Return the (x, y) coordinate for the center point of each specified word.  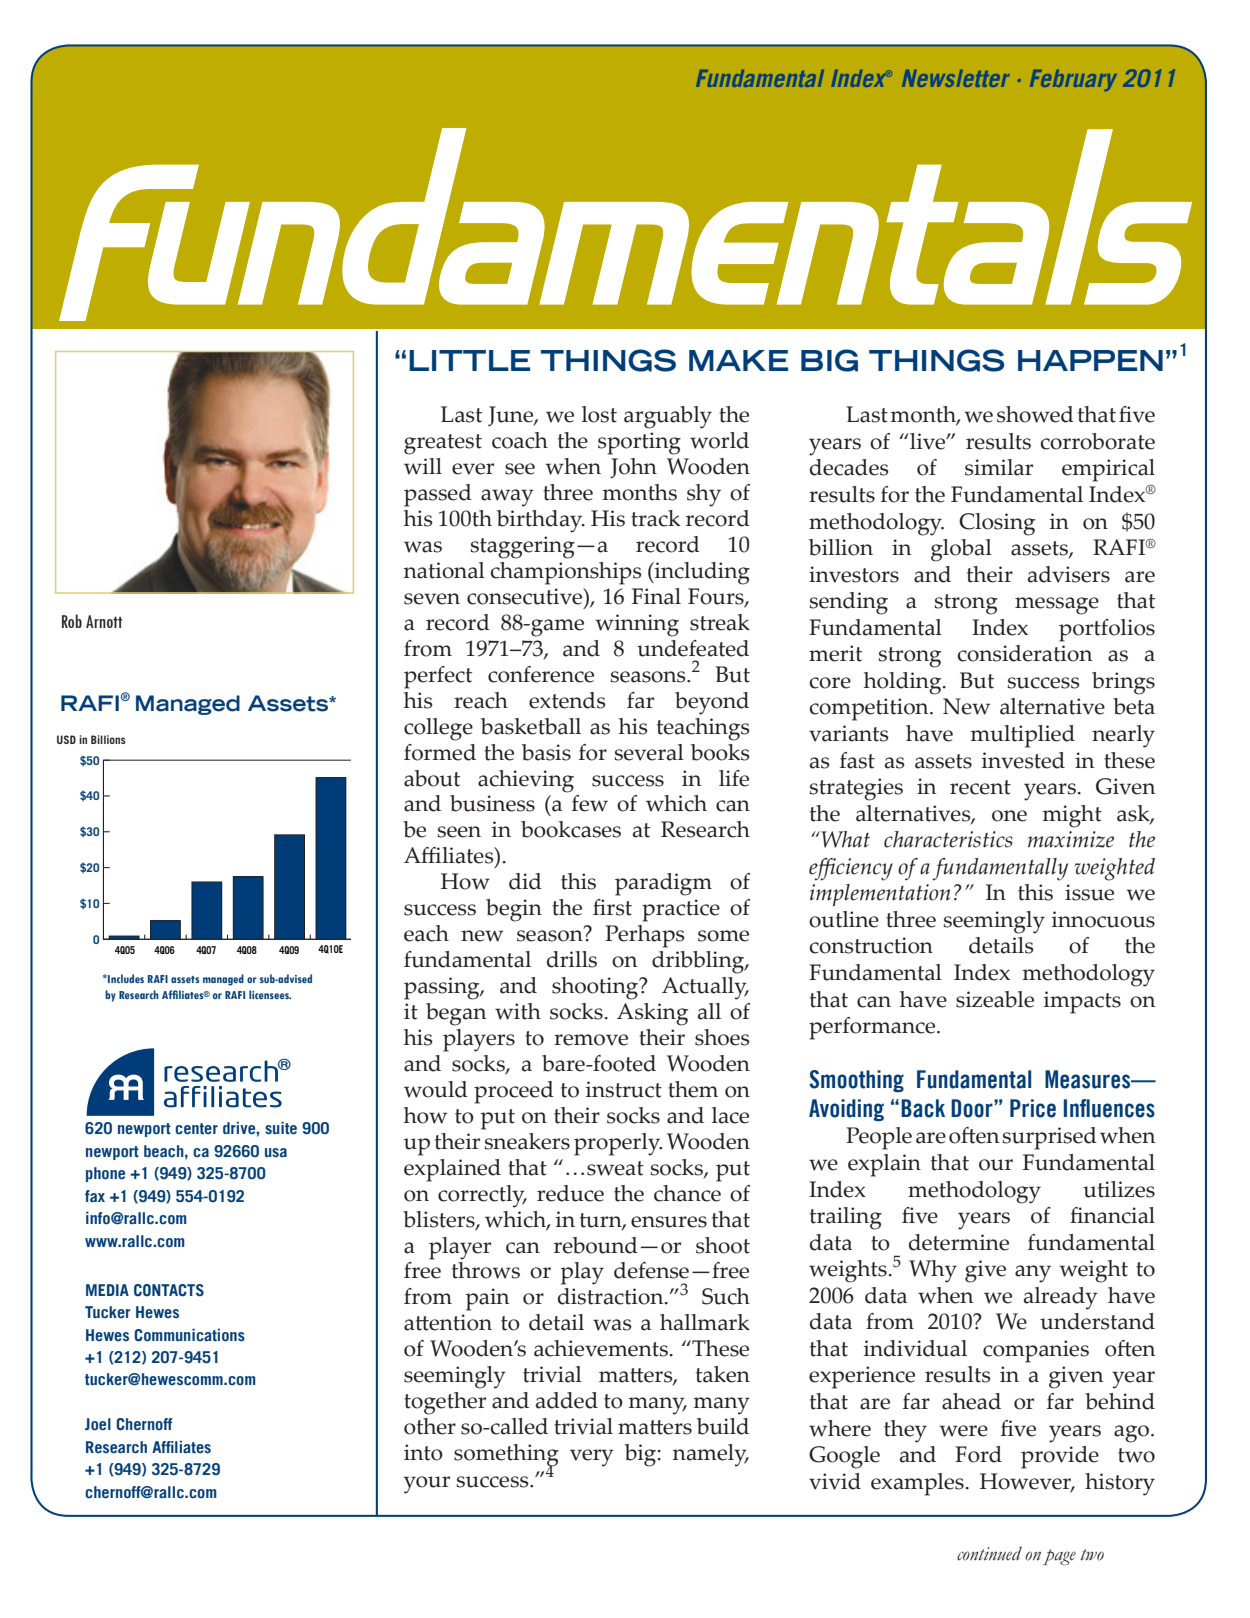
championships (566, 573)
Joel (98, 1424)
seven (432, 599)
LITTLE (469, 360)
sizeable (995, 999)
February (1073, 80)
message (1057, 606)
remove (591, 1040)
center (196, 1129)
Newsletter (955, 78)
